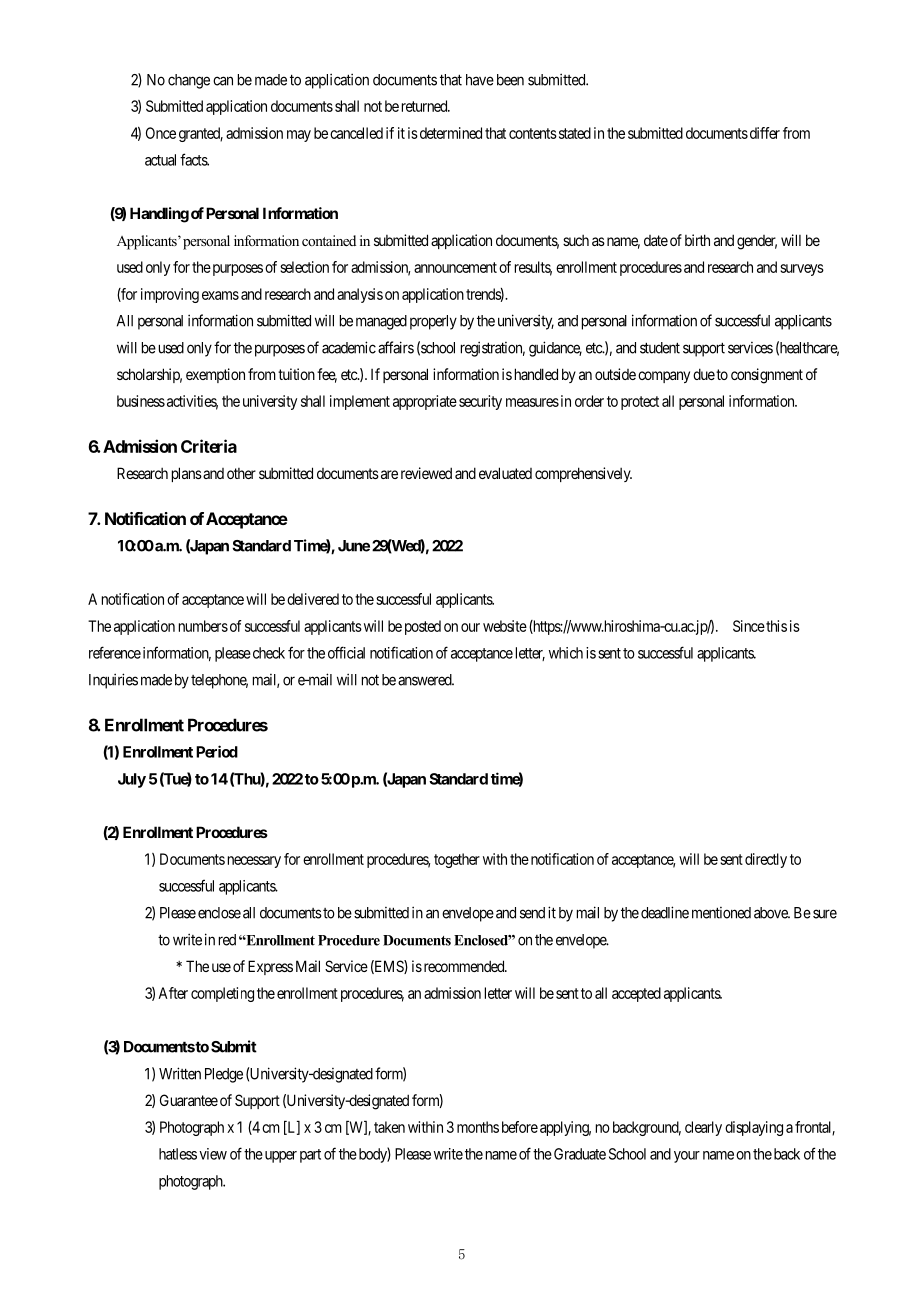  What do you see at coordinates (704, 374) in the screenshot?
I see `due` at bounding box center [704, 374].
